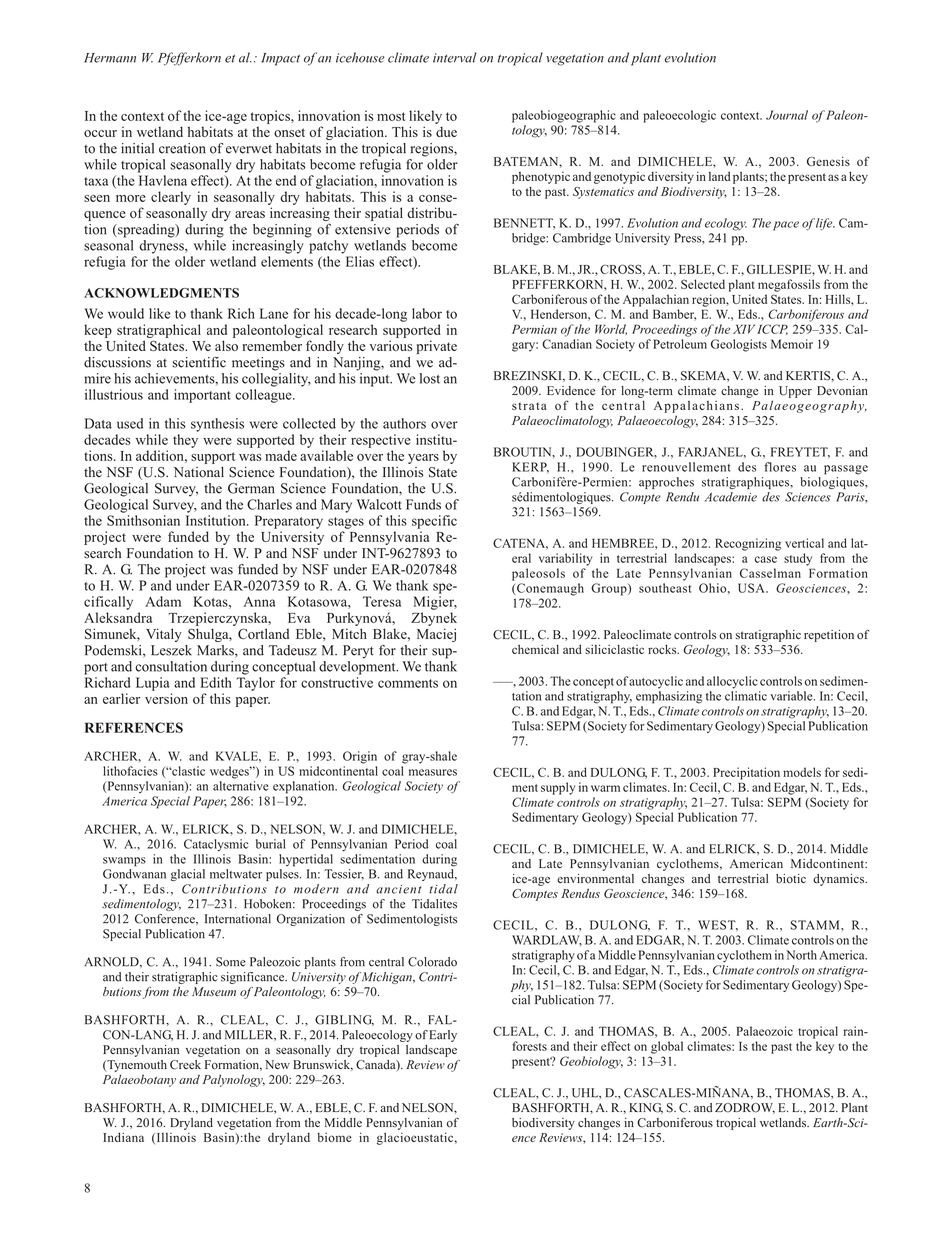 Image resolution: width=952 pixels, height=1233 pixels. What do you see at coordinates (787, 115) in the image?
I see `Journal` at bounding box center [787, 115].
